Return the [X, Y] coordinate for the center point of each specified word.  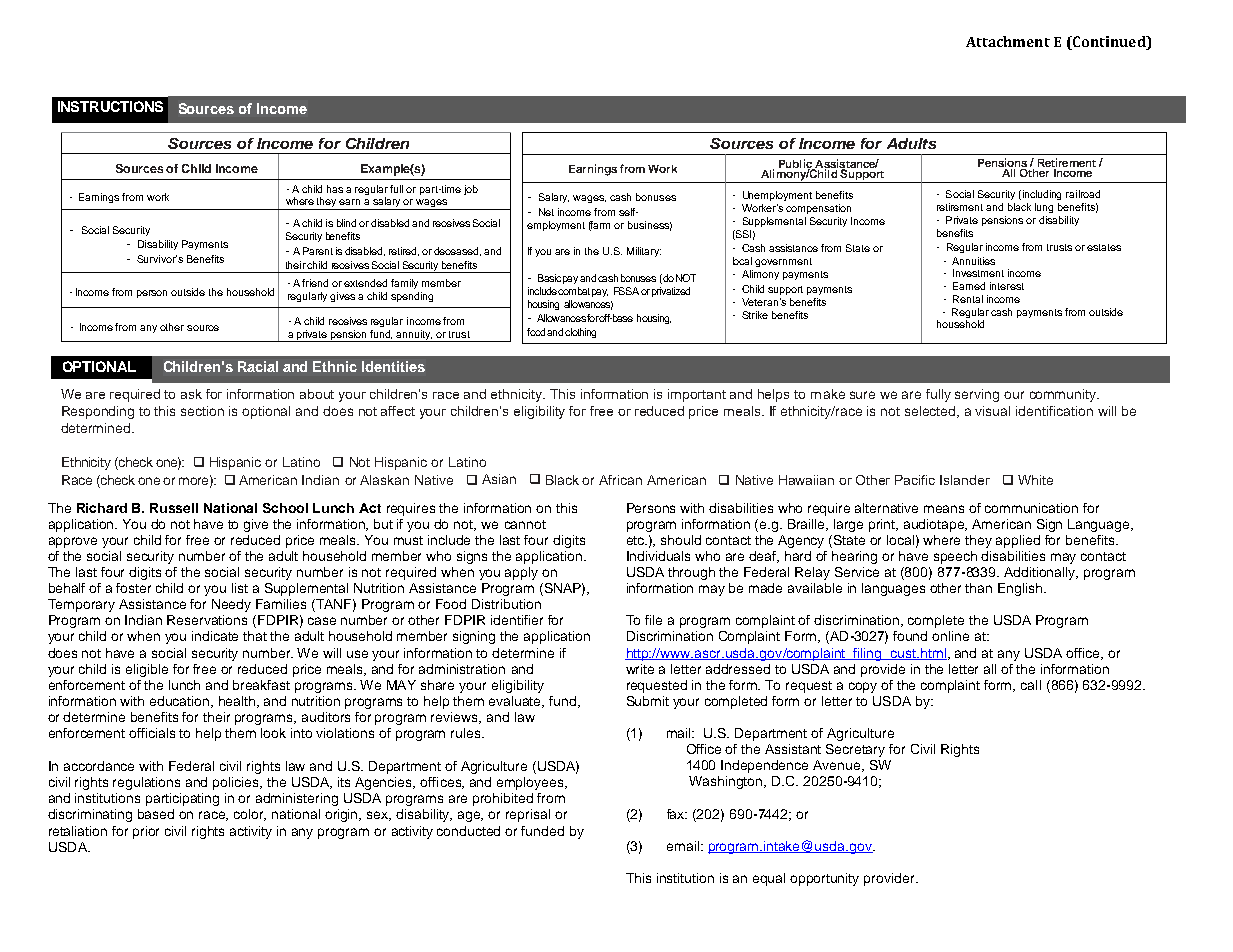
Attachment [1008, 41]
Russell [174, 508]
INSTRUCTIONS [110, 106]
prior [146, 832]
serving [977, 395]
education [181, 702]
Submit [648, 701]
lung [1044, 208]
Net [546, 212]
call [1031, 685]
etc [637, 540]
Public [796, 165]
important [697, 395]
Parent [318, 251]
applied [1018, 541]
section [202, 411]
